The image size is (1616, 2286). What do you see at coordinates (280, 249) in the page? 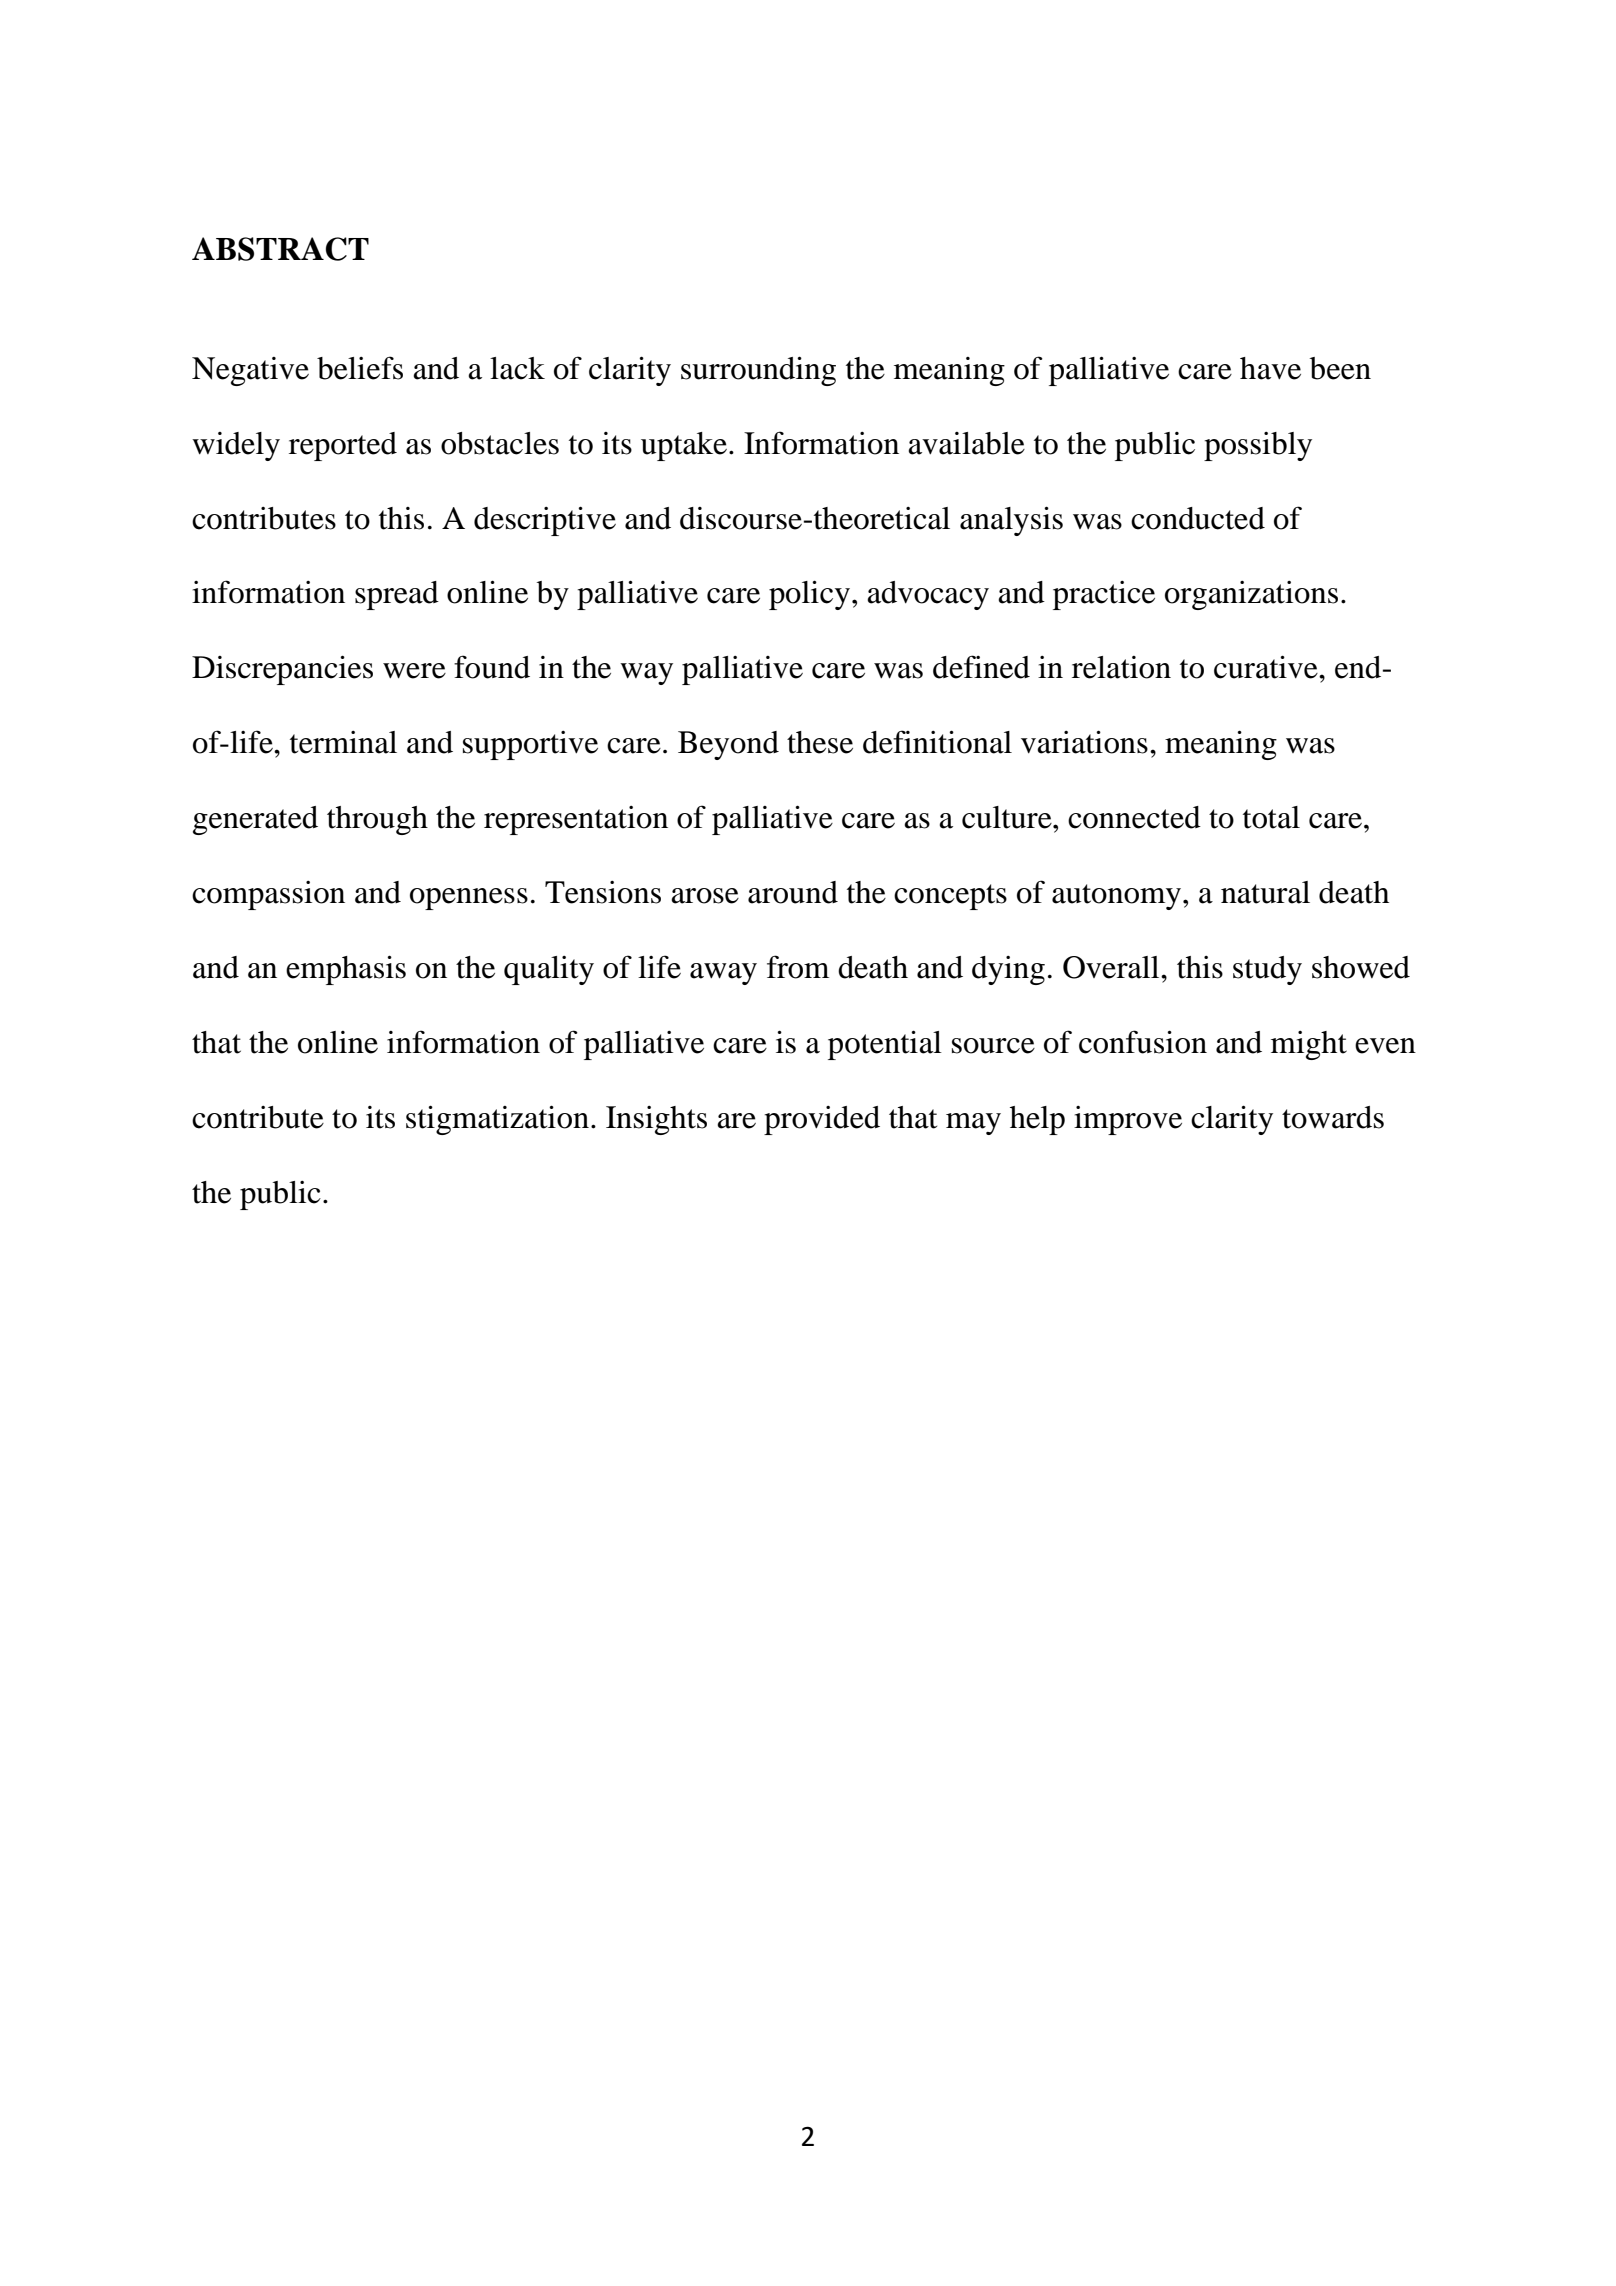
I see `ABSTRACT` at bounding box center [280, 249].
